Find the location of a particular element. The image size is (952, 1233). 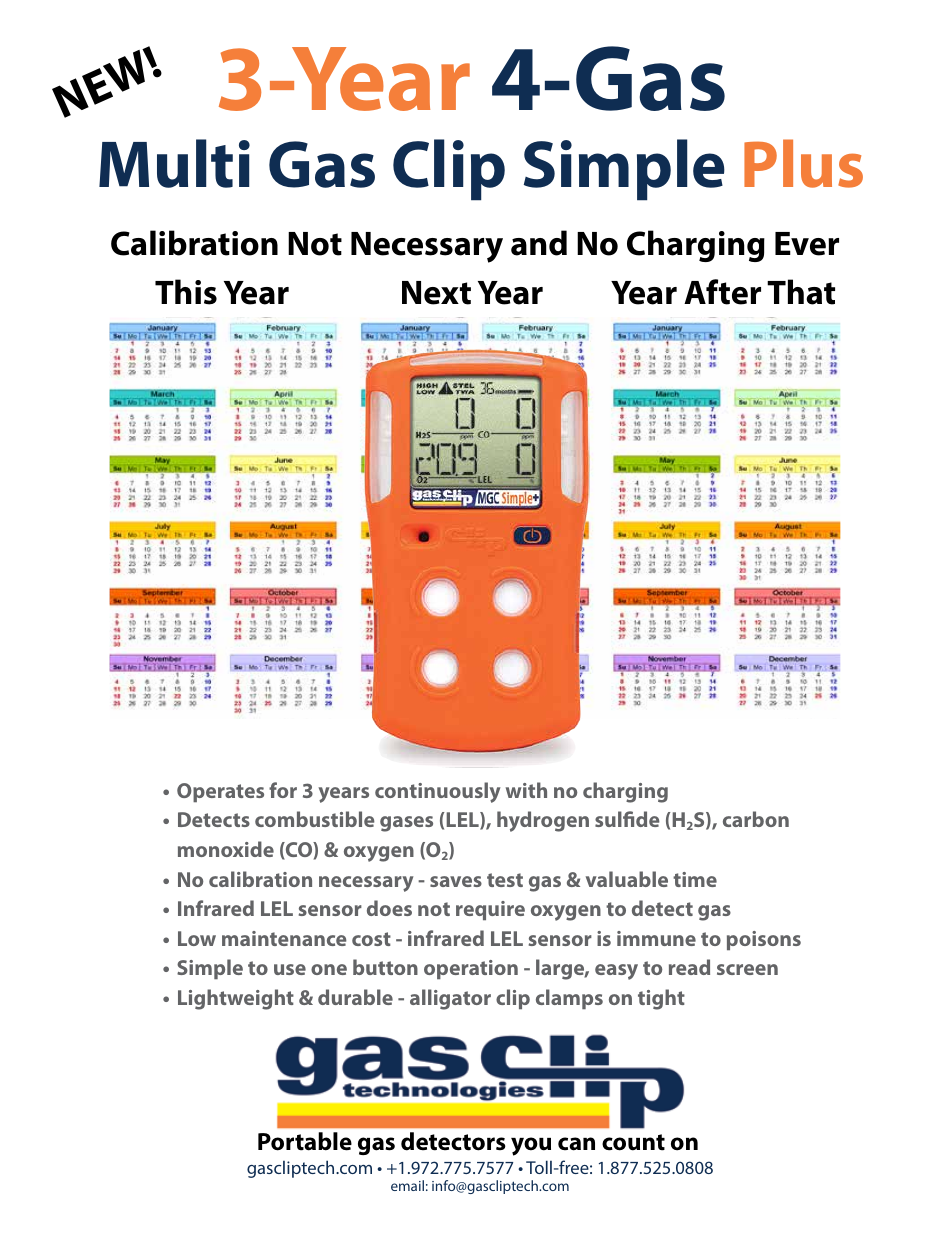

Portable is located at coordinates (305, 1141).
